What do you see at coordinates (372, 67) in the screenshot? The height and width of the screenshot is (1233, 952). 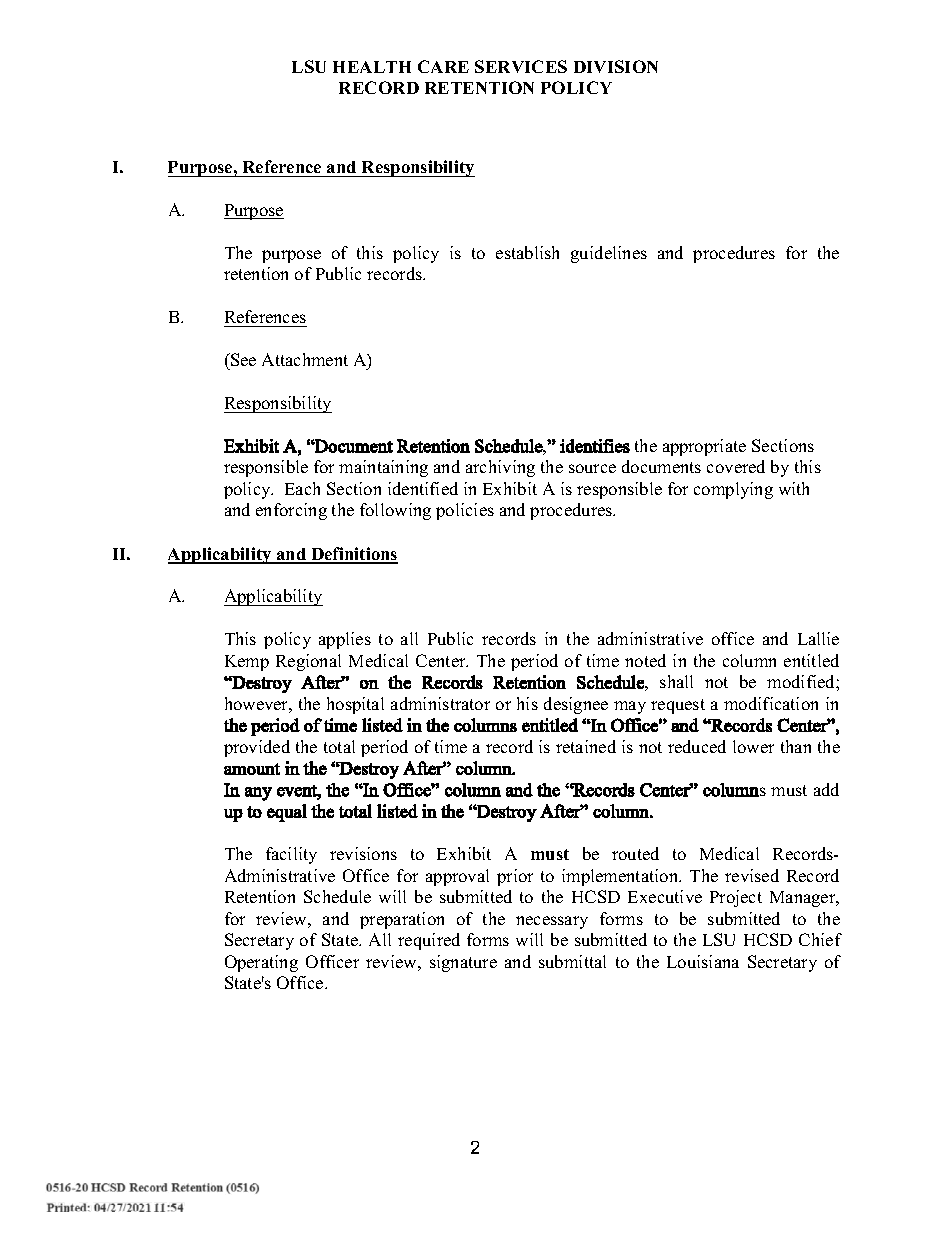 I see `HEALTH` at bounding box center [372, 67].
